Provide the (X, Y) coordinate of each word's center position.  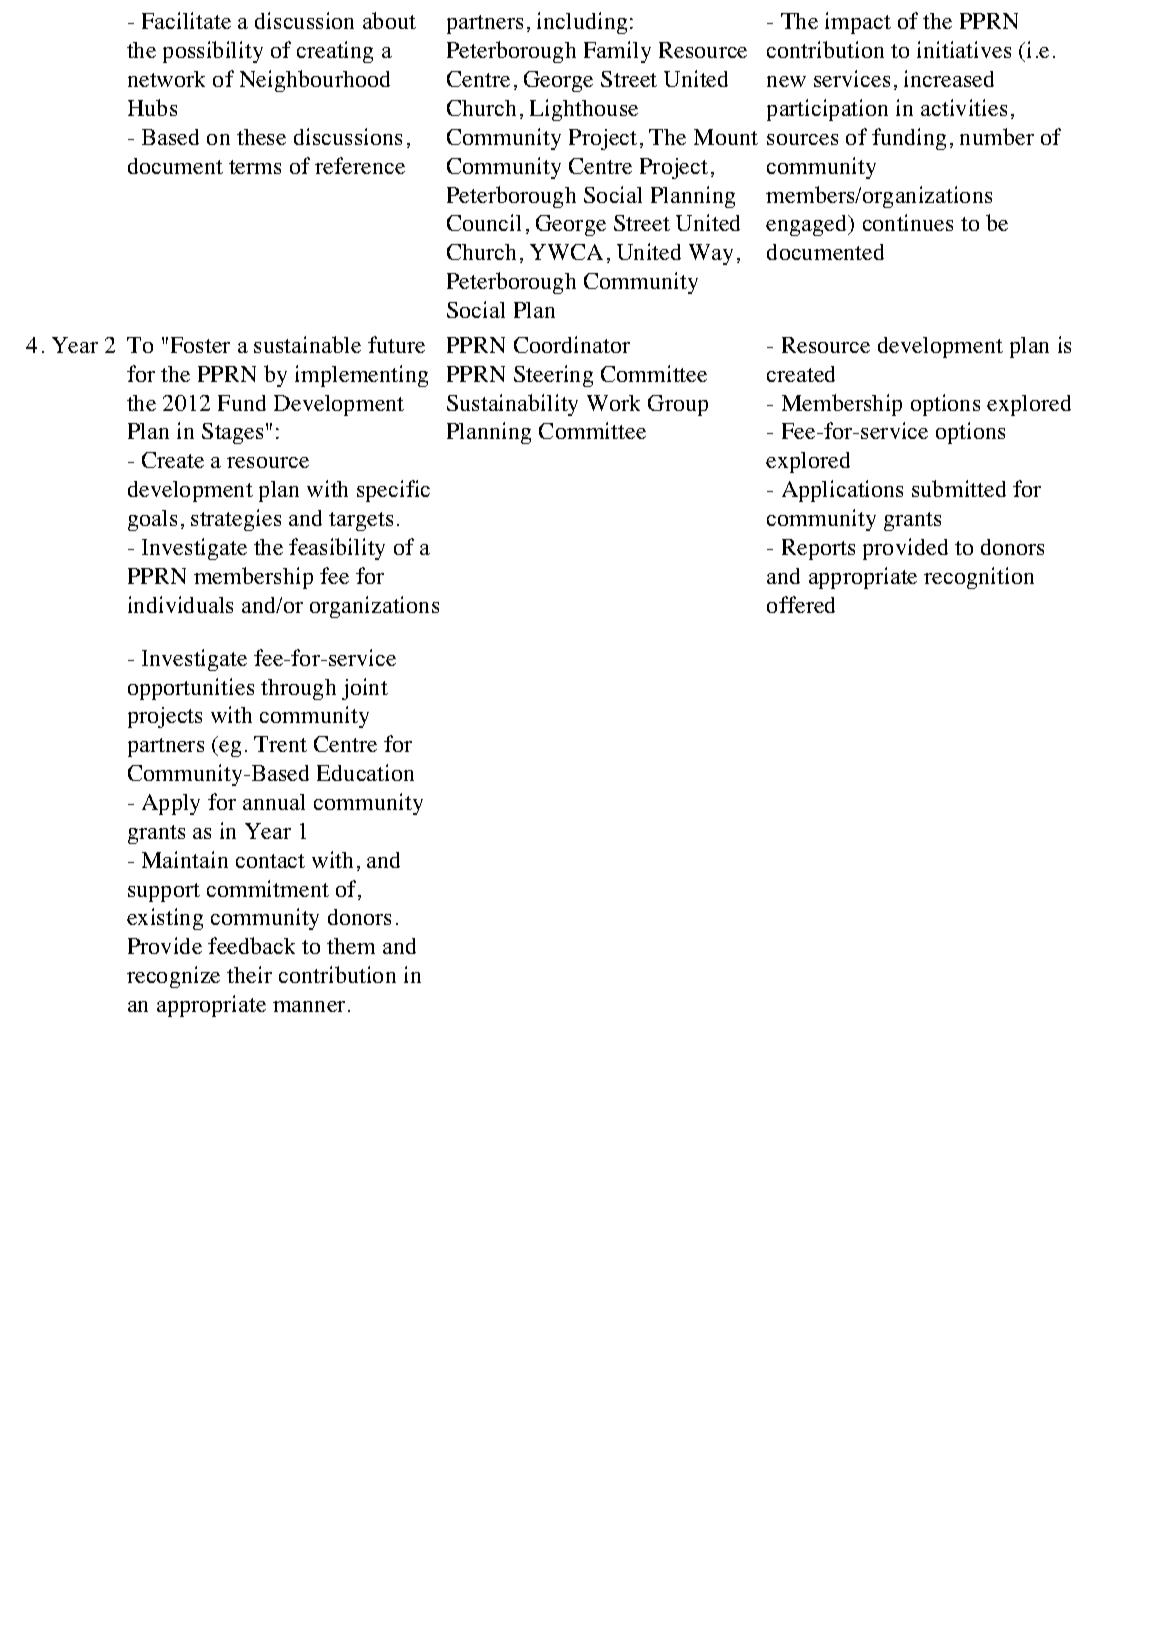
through (298, 689)
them (351, 946)
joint (365, 689)
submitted (959, 488)
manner (309, 1006)
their (249, 974)
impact (858, 23)
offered (801, 604)
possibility (213, 52)
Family (617, 52)
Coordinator (572, 344)
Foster (200, 345)
